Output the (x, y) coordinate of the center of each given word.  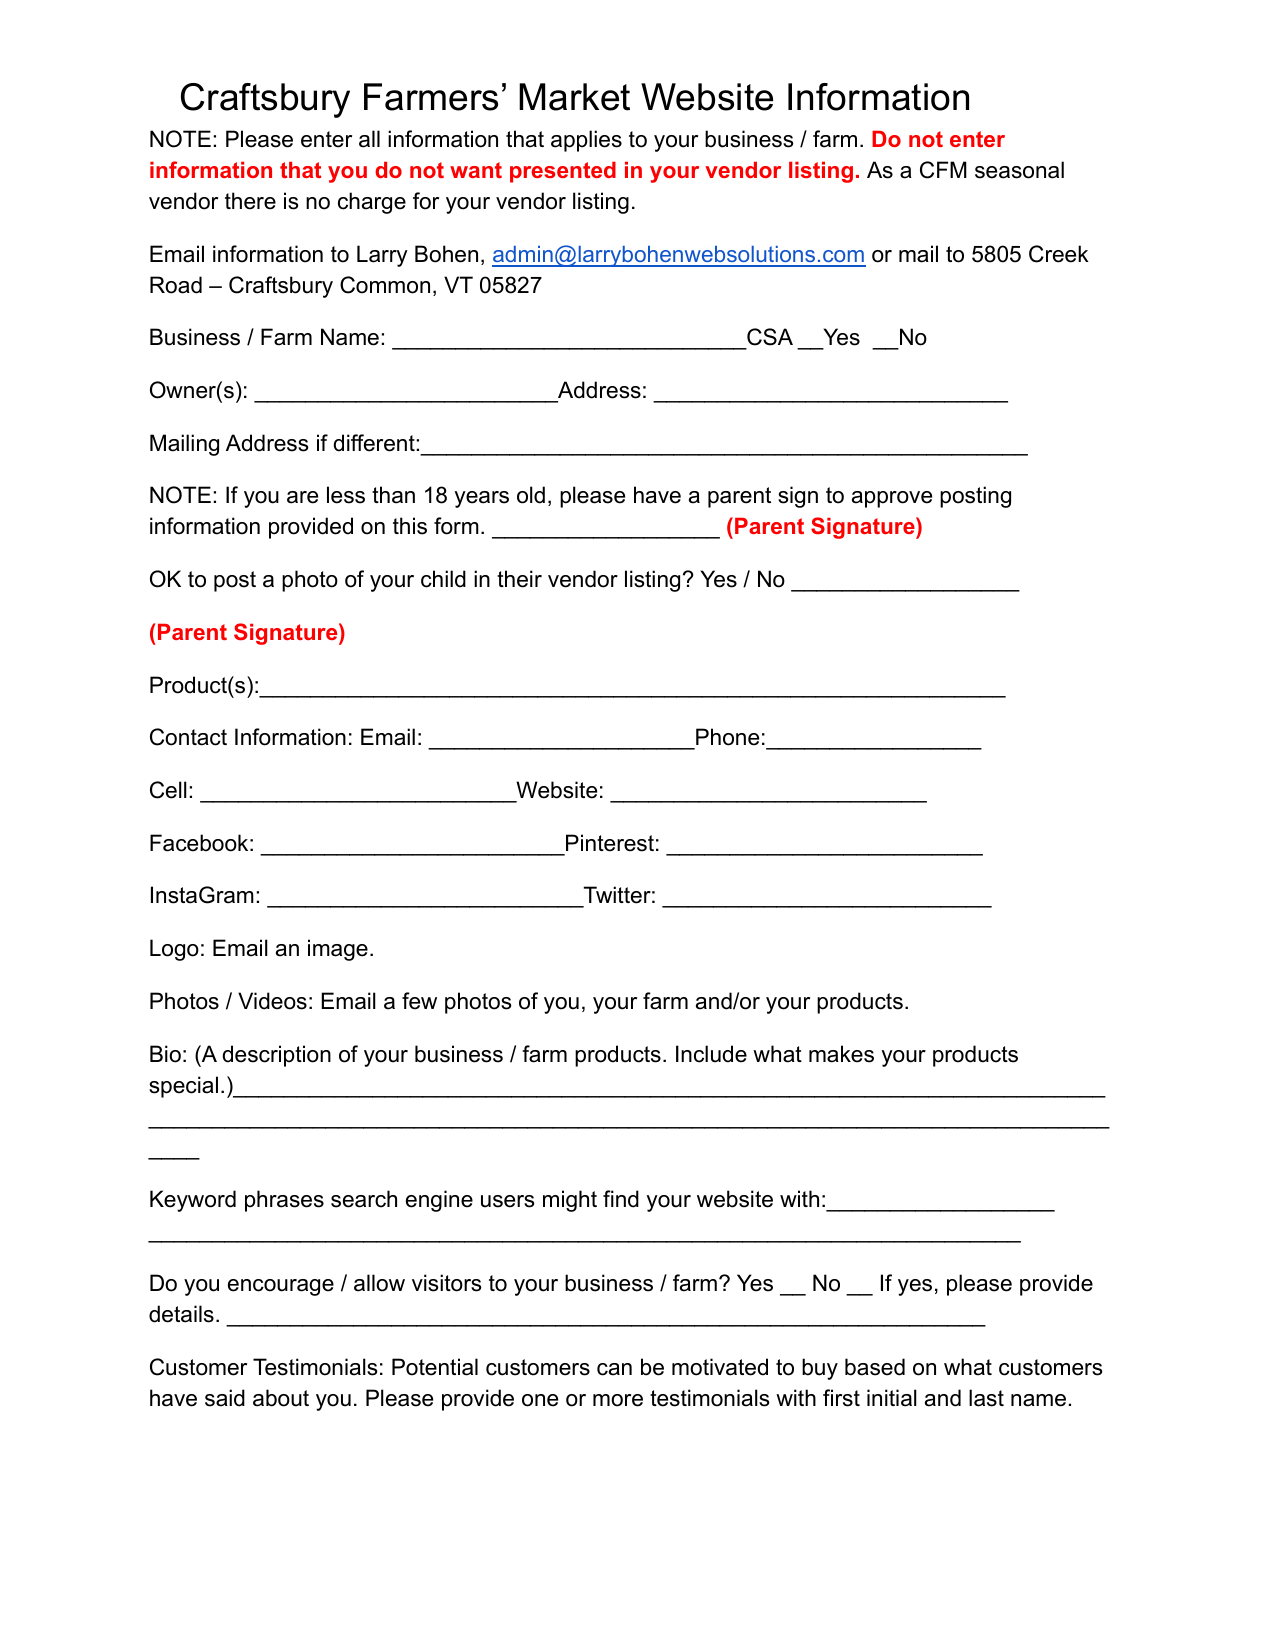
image (338, 950)
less (346, 495)
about (281, 1398)
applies (586, 141)
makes (841, 1054)
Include (711, 1054)
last (986, 1398)
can (614, 1369)
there (250, 201)
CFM (943, 170)
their (519, 579)
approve (892, 499)
